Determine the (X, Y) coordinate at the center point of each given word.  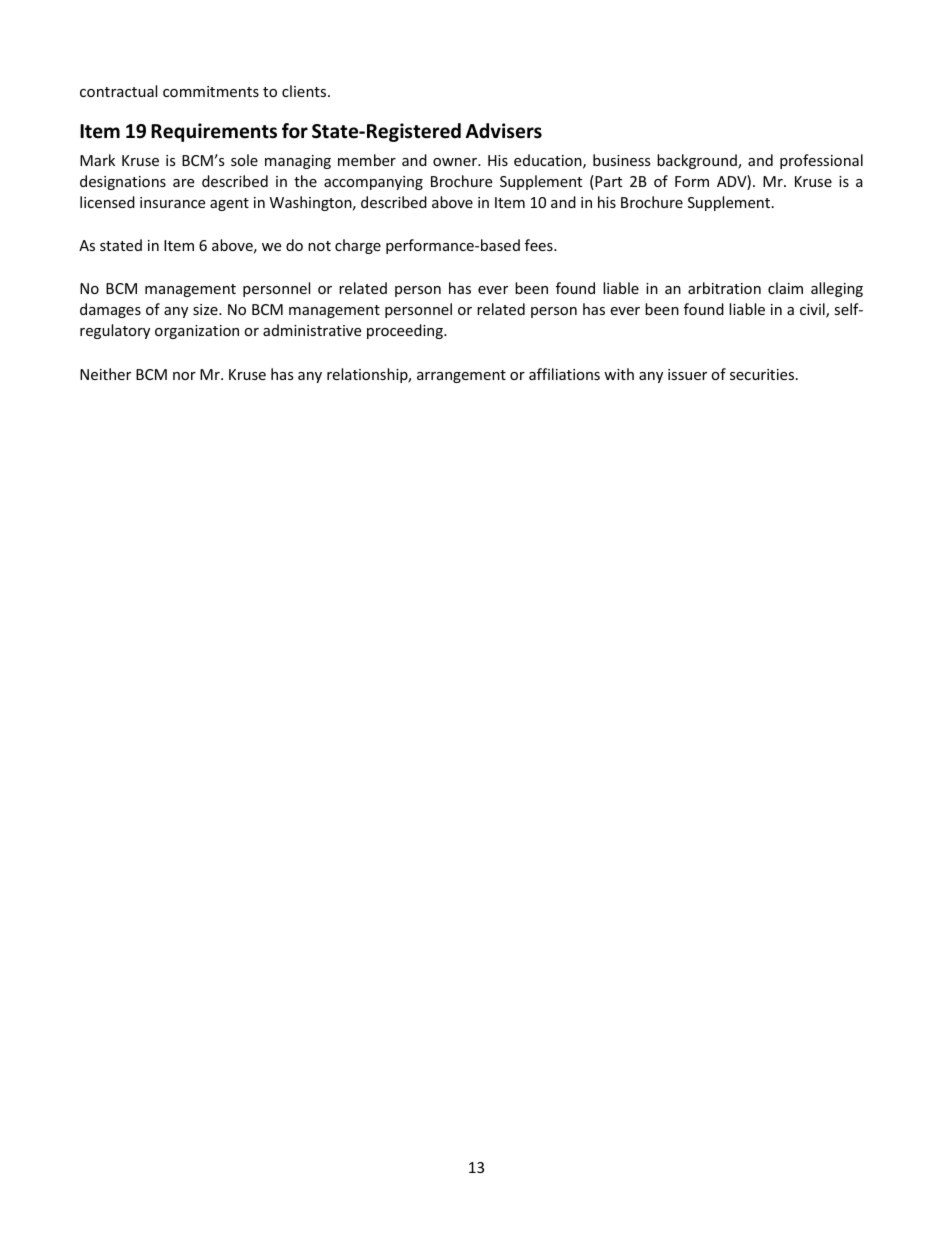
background (698, 161)
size (206, 309)
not (319, 246)
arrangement (461, 376)
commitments (211, 91)
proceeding (406, 331)
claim (785, 288)
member (367, 160)
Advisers (504, 131)
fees (540, 245)
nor (184, 376)
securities (763, 374)
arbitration (724, 288)
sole (244, 160)
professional (821, 161)
